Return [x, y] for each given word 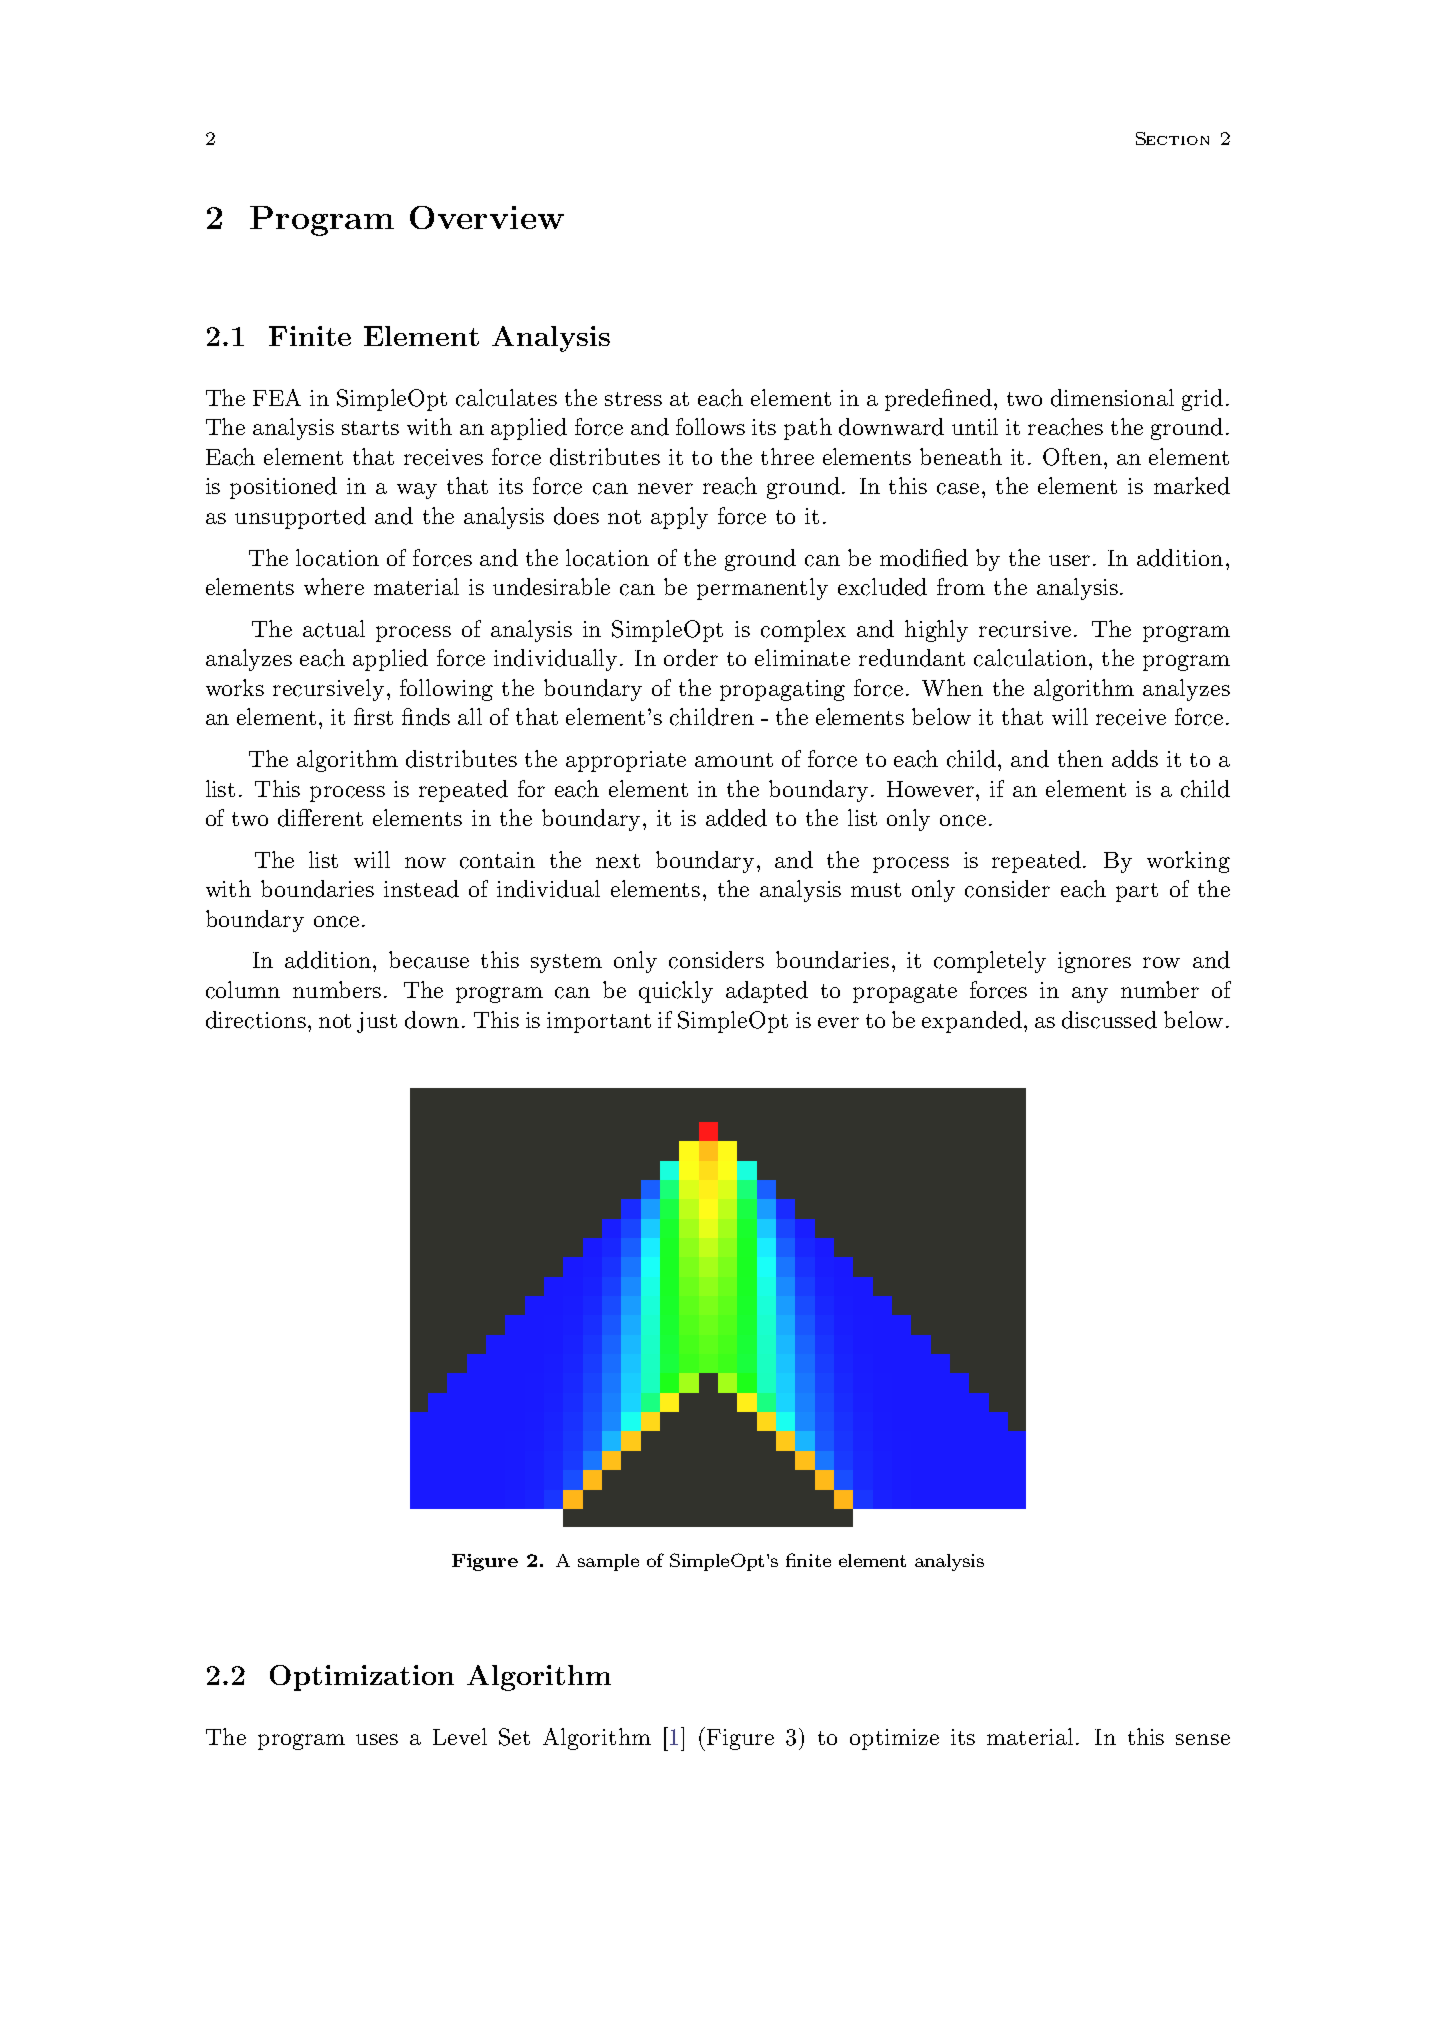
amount [734, 760]
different [320, 818]
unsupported [300, 518]
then [1080, 758]
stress [633, 399]
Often [1074, 457]
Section [1172, 138]
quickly [676, 992]
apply [679, 518]
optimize [894, 1739]
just [377, 1022]
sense [1203, 1739]
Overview [487, 217]
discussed [1109, 1020]
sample [608, 1562]
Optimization [362, 1678]
